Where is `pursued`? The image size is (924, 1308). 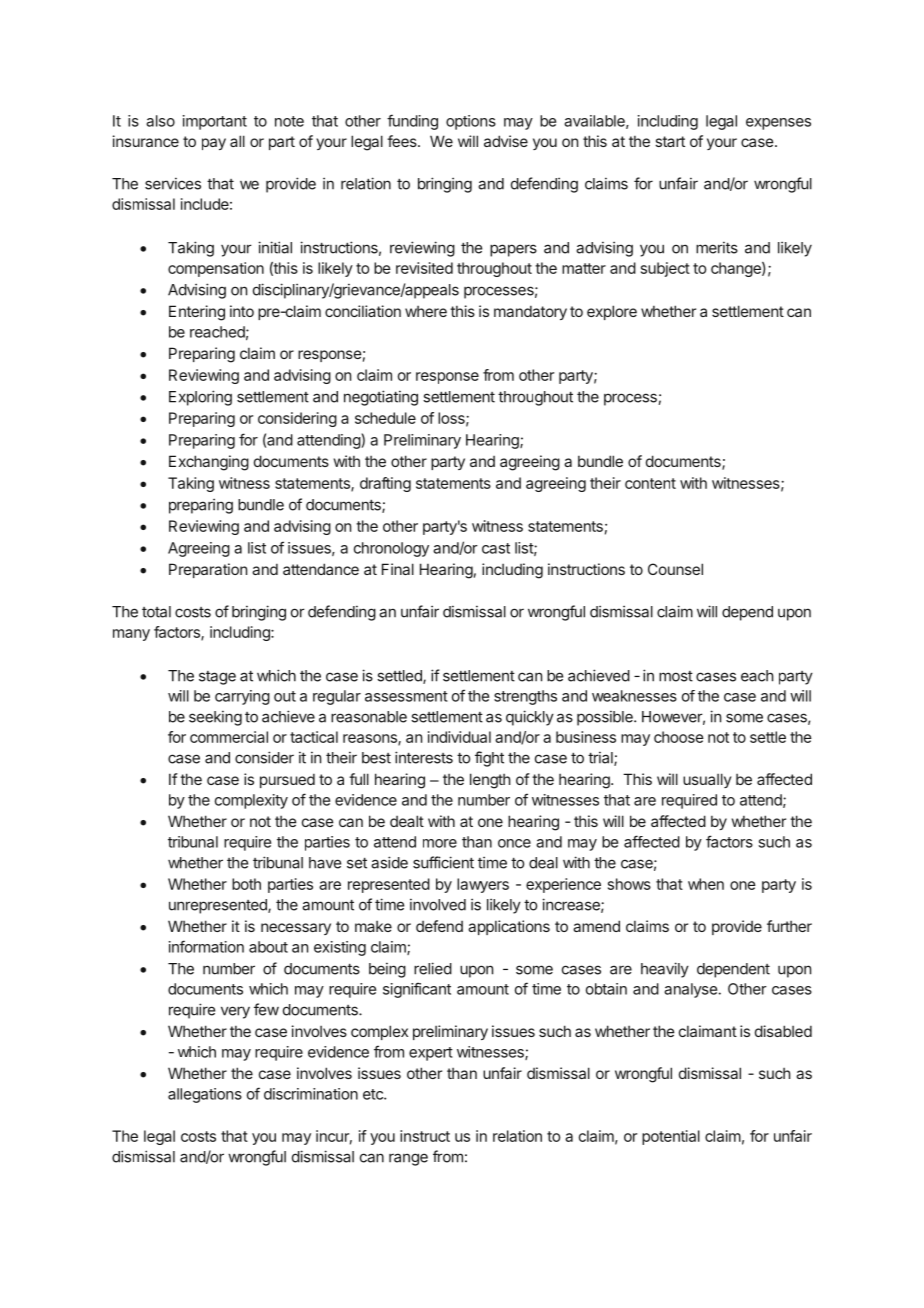 pursued is located at coordinates (287, 780).
